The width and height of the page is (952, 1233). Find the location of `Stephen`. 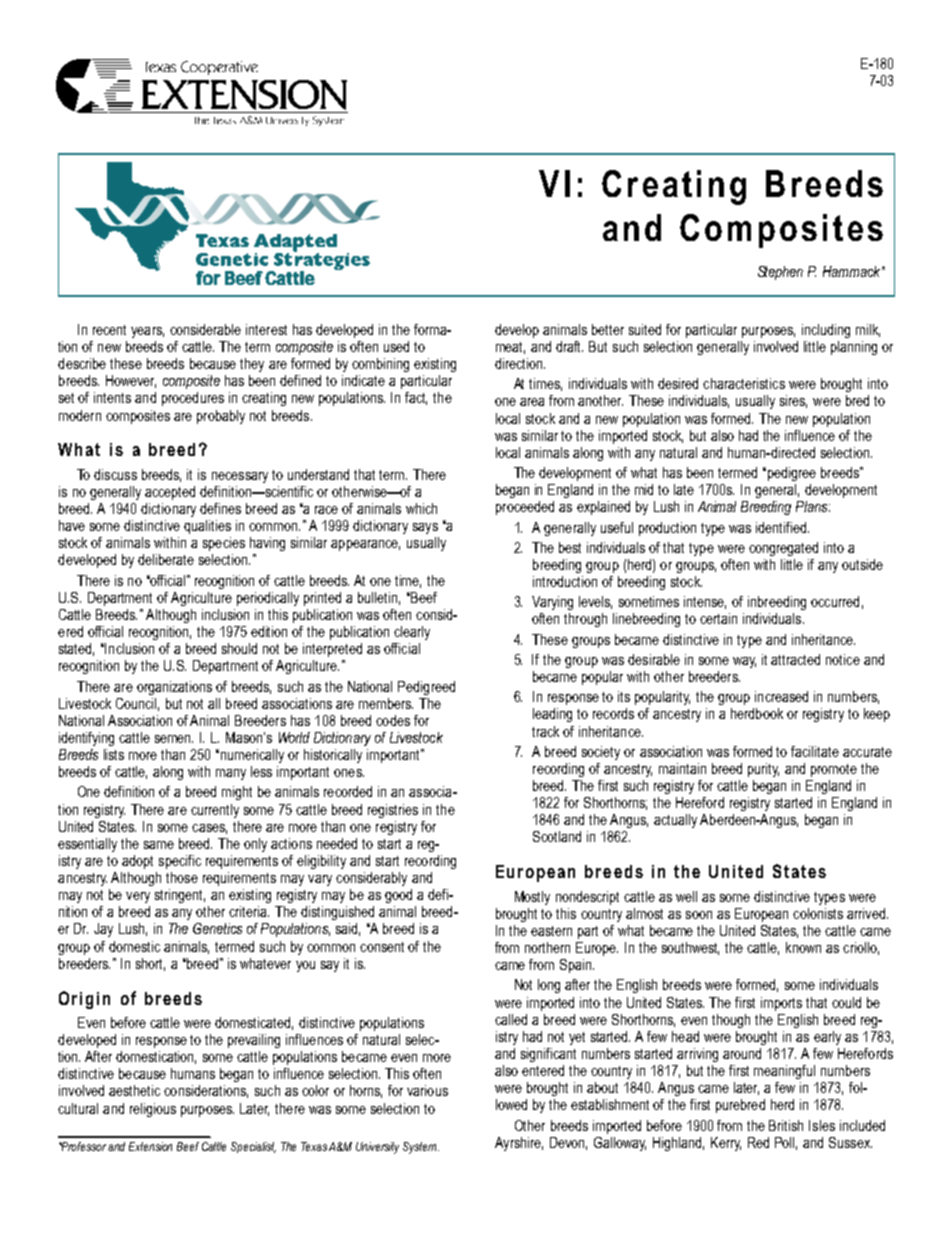

Stephen is located at coordinates (780, 273).
